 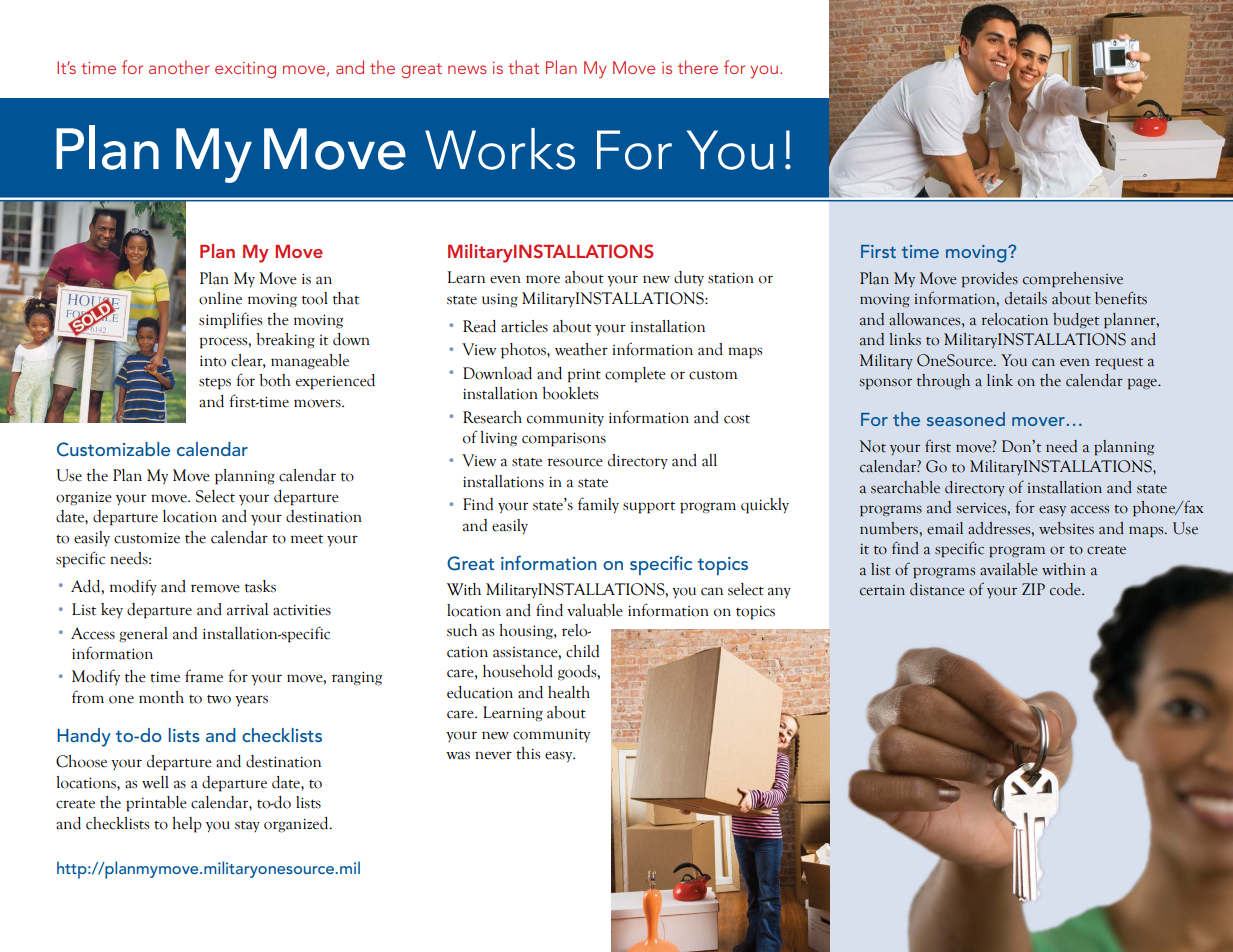 I want to click on there, so click(x=698, y=67).
